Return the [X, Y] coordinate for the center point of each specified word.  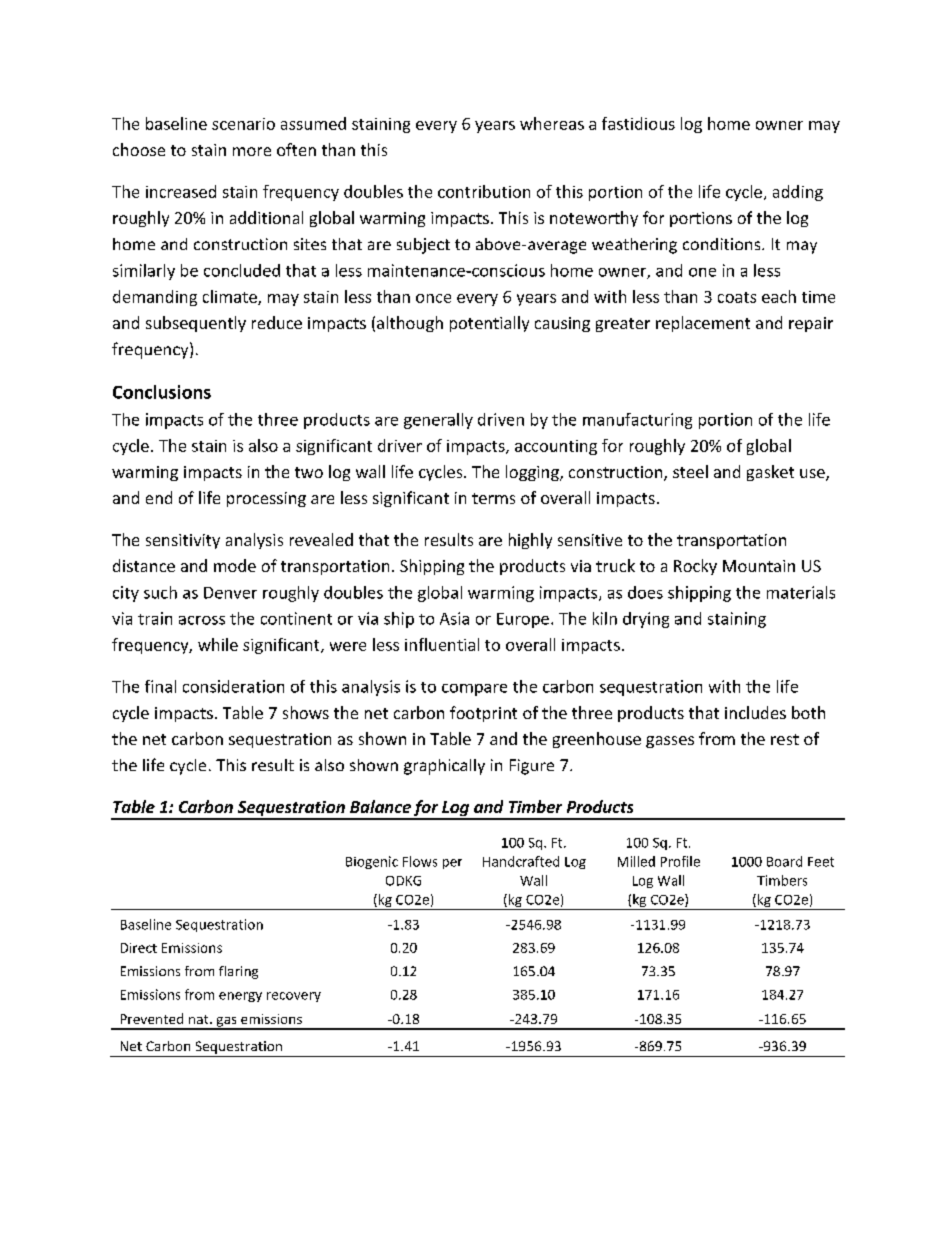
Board [784, 861]
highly [530, 541]
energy [240, 997]
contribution [484, 191]
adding [798, 193]
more [252, 151]
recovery [294, 997]
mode [235, 565]
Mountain [759, 566]
